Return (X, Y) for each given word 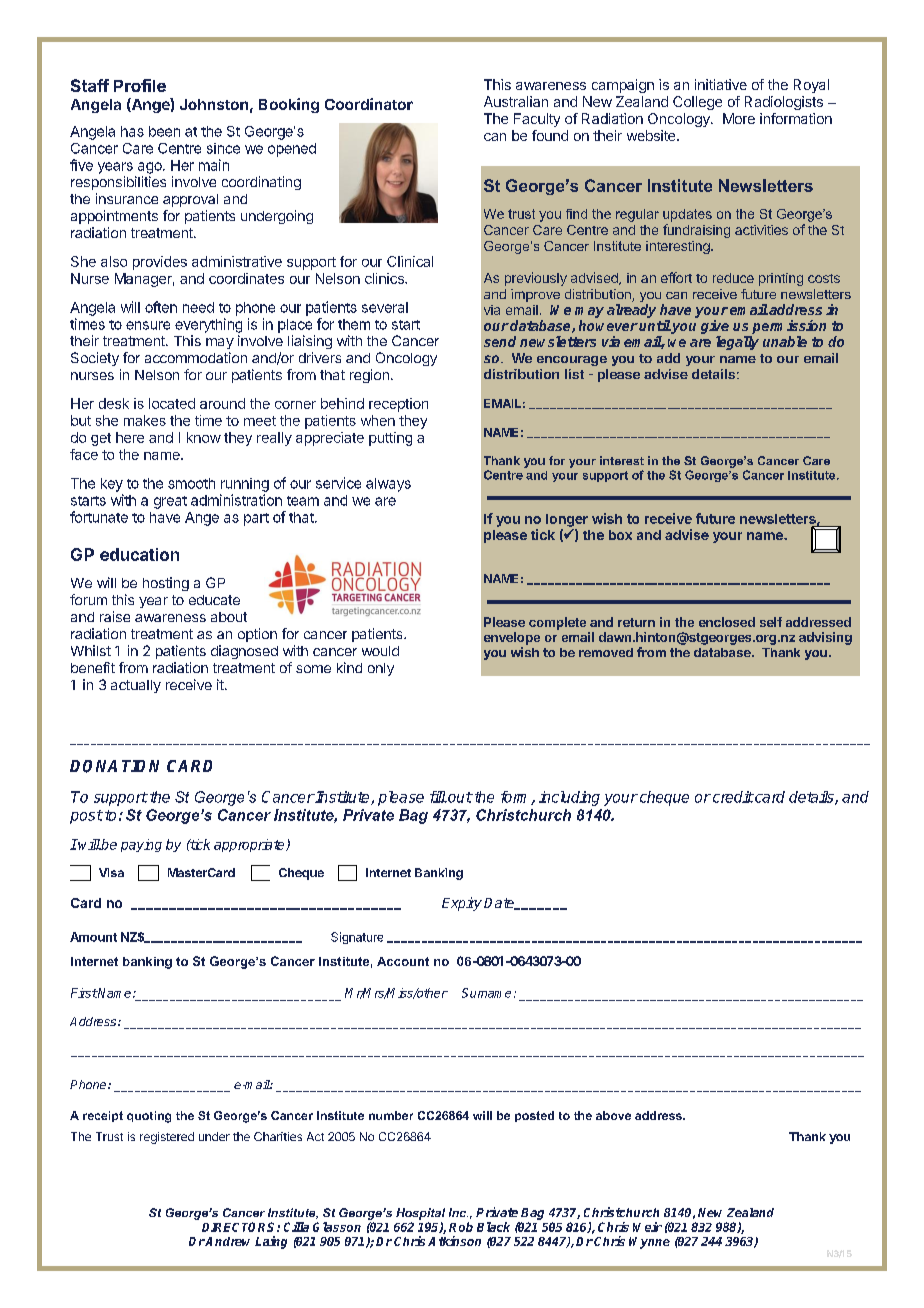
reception (398, 405)
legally (737, 343)
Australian (516, 101)
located (172, 403)
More (739, 118)
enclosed (727, 622)
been (164, 131)
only (381, 669)
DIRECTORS (240, 1227)
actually (136, 686)
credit (733, 797)
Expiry (462, 904)
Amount (93, 937)
